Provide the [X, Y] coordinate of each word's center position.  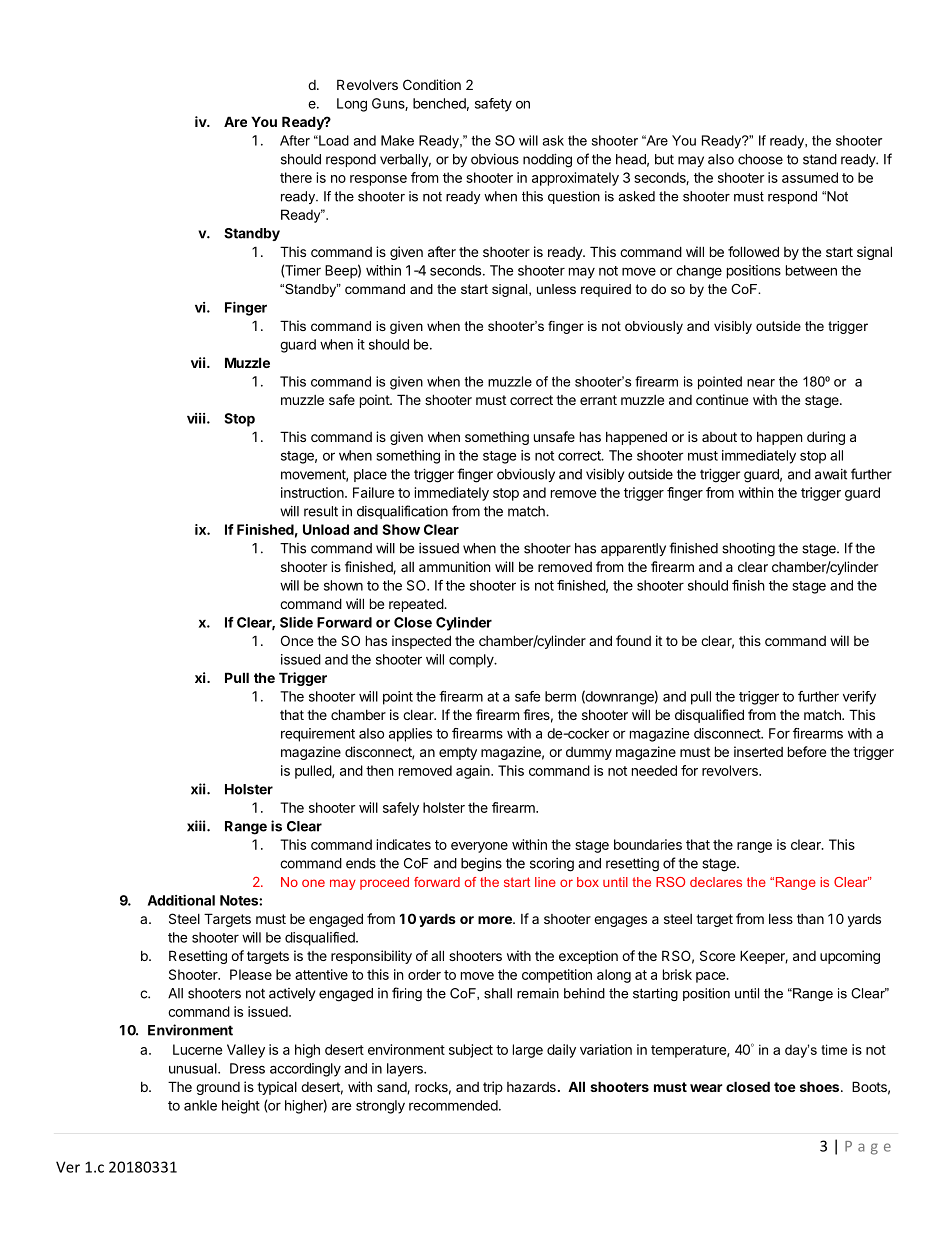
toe [785, 1087]
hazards [531, 1087]
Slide [296, 622]
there [296, 177]
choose [760, 159]
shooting [748, 550]
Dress [247, 1068]
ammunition [454, 566]
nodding [547, 161]
